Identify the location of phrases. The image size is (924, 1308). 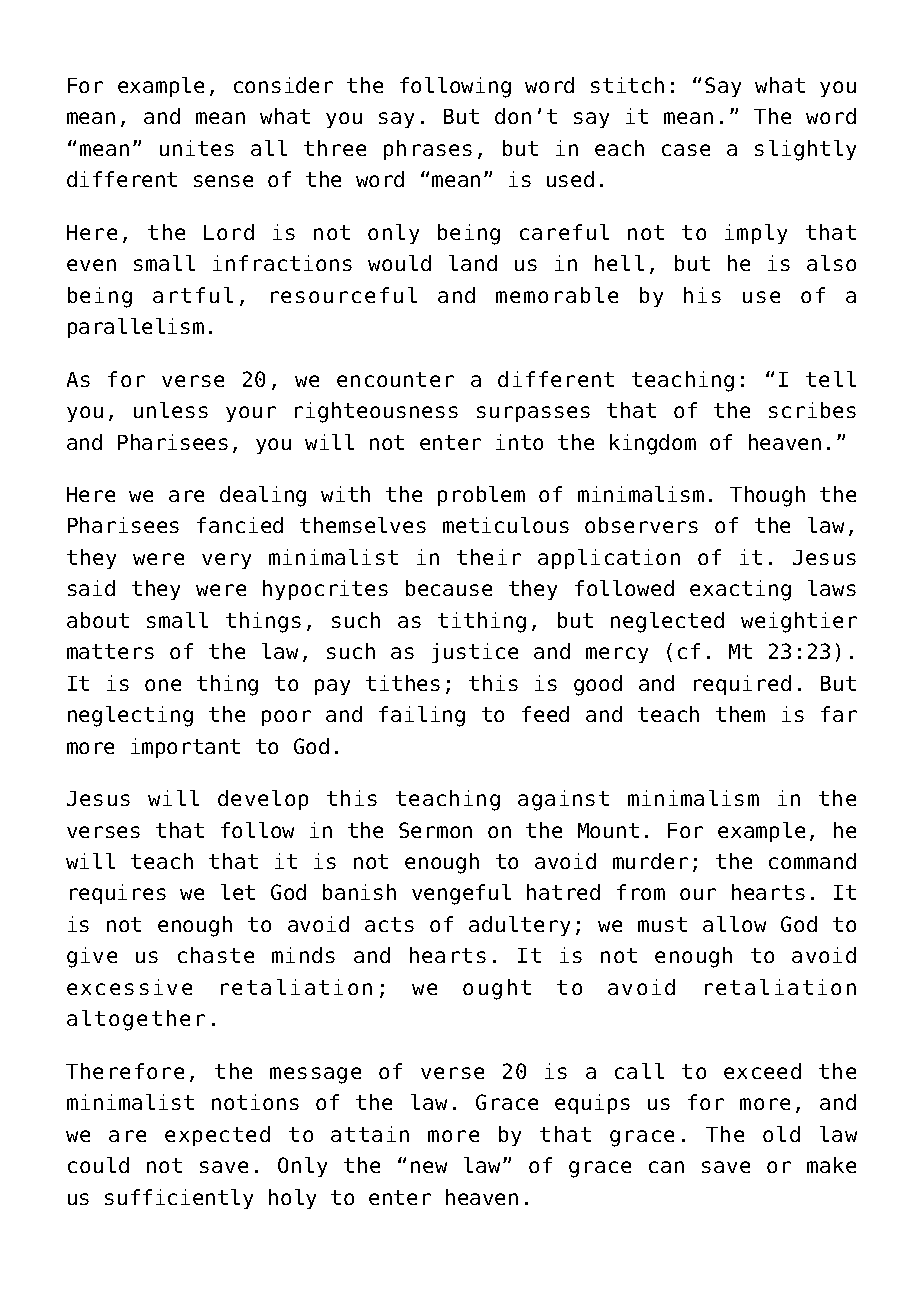
(428, 150).
